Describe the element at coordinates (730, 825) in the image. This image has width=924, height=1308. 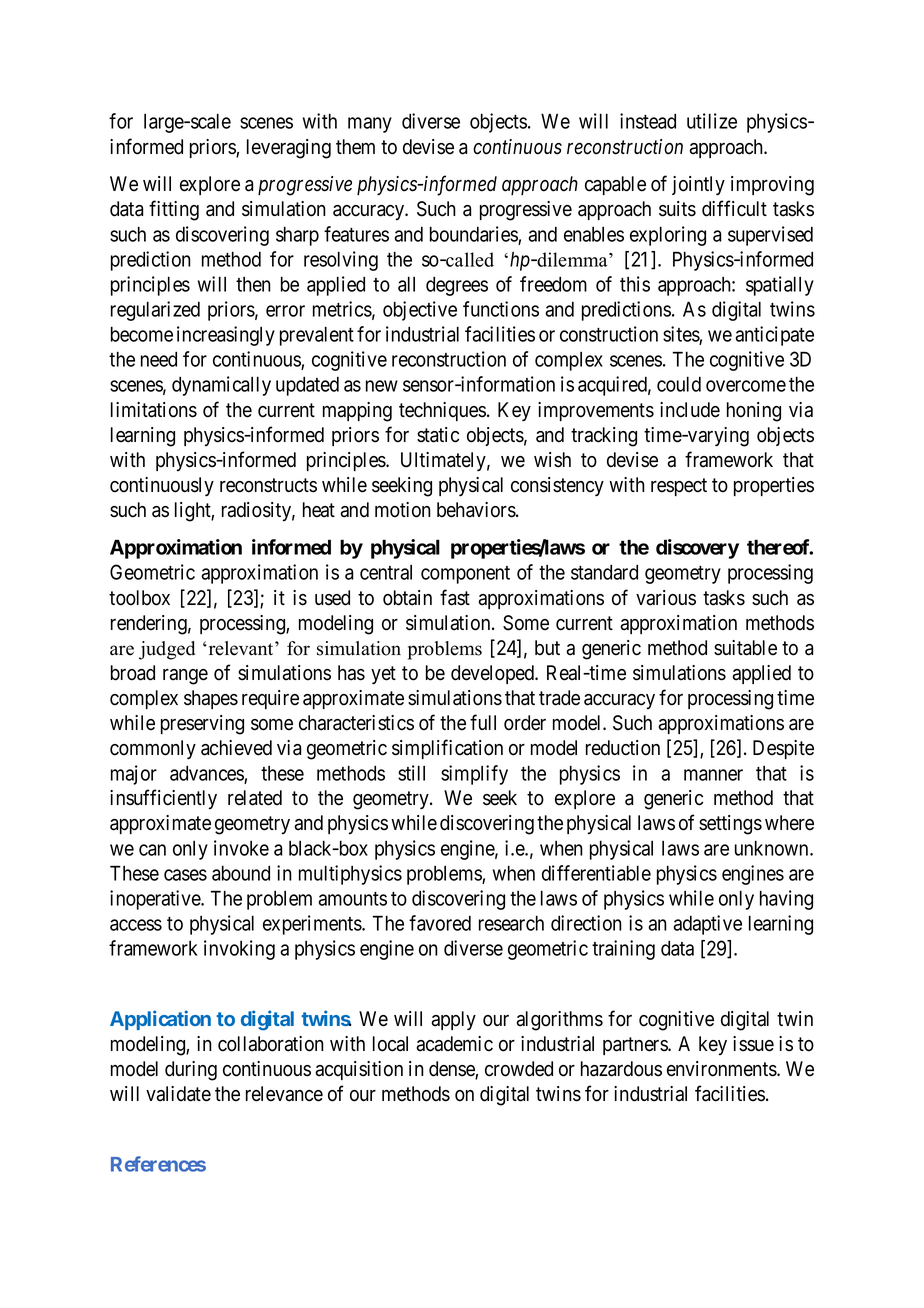
I see `settings` at that location.
